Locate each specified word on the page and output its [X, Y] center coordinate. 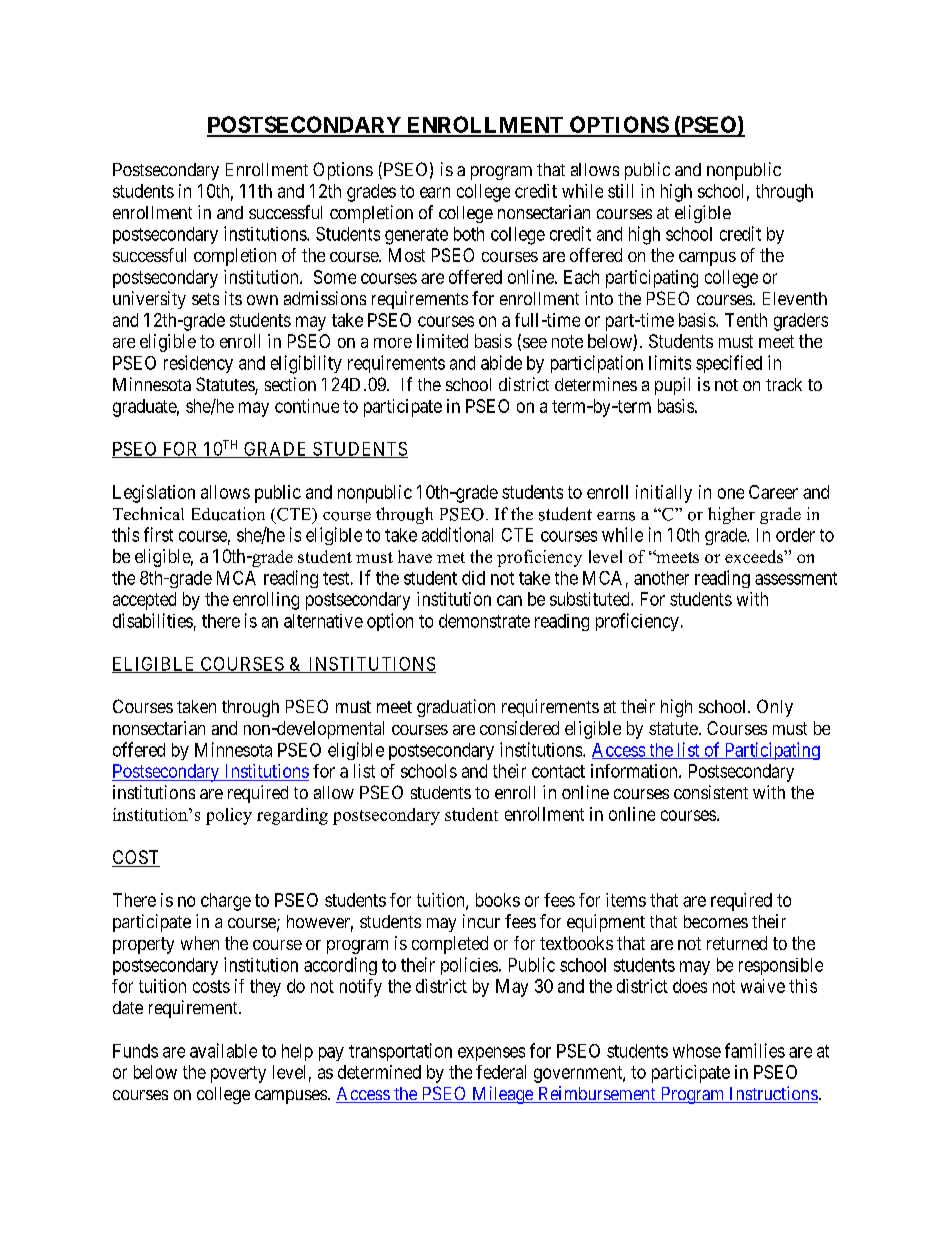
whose [697, 1051]
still [620, 191]
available [223, 1050]
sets [205, 299]
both [469, 234]
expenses [491, 1054]
